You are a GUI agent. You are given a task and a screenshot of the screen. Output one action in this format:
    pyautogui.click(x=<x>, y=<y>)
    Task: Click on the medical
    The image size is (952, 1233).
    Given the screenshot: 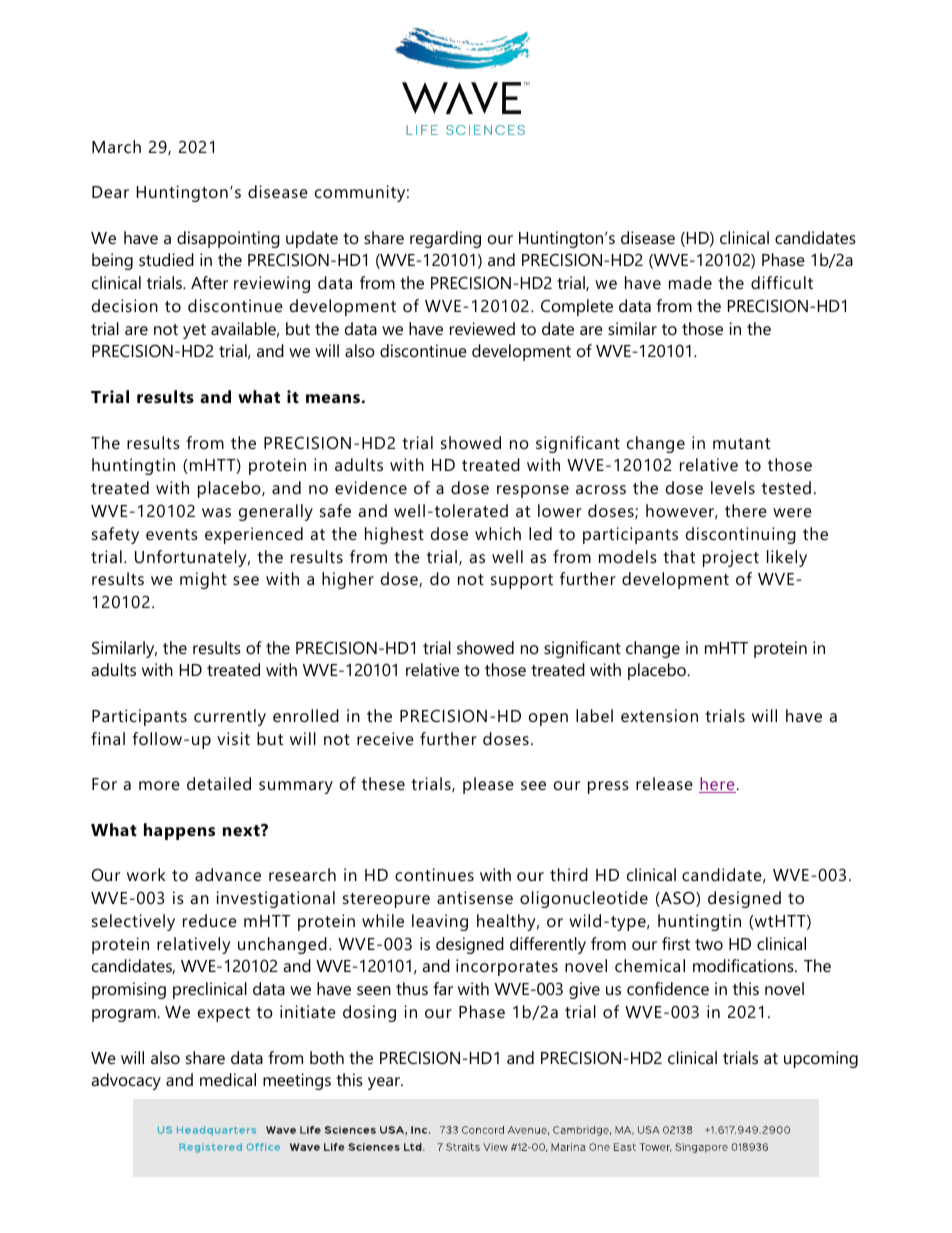 What is the action you would take?
    pyautogui.click(x=228, y=1079)
